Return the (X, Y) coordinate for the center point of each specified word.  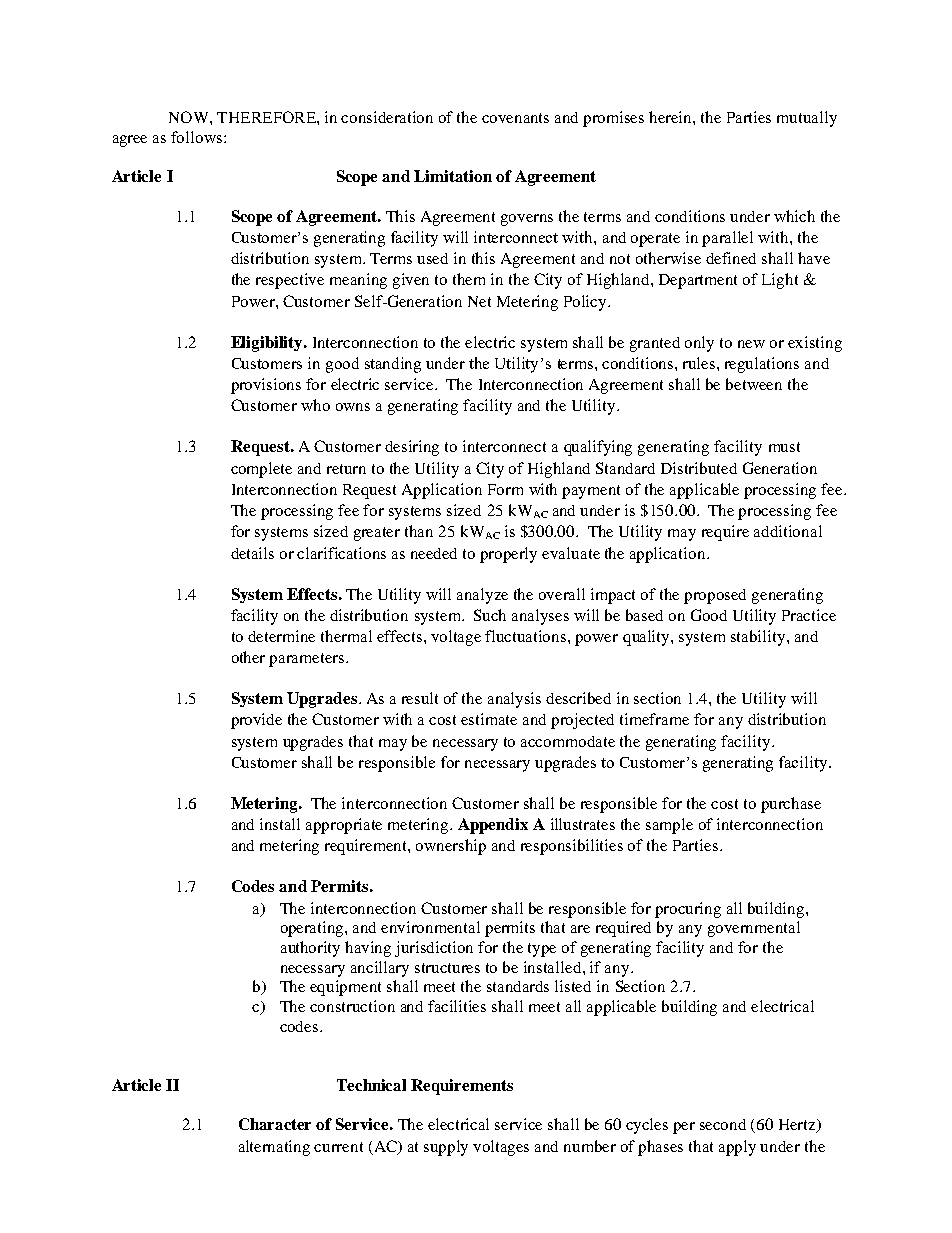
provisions (266, 386)
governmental (754, 929)
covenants (515, 118)
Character (275, 1124)
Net (479, 301)
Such (490, 615)
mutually (807, 119)
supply (446, 1148)
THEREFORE (267, 117)
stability (759, 638)
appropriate (344, 826)
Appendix (493, 826)
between (754, 384)
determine (281, 636)
